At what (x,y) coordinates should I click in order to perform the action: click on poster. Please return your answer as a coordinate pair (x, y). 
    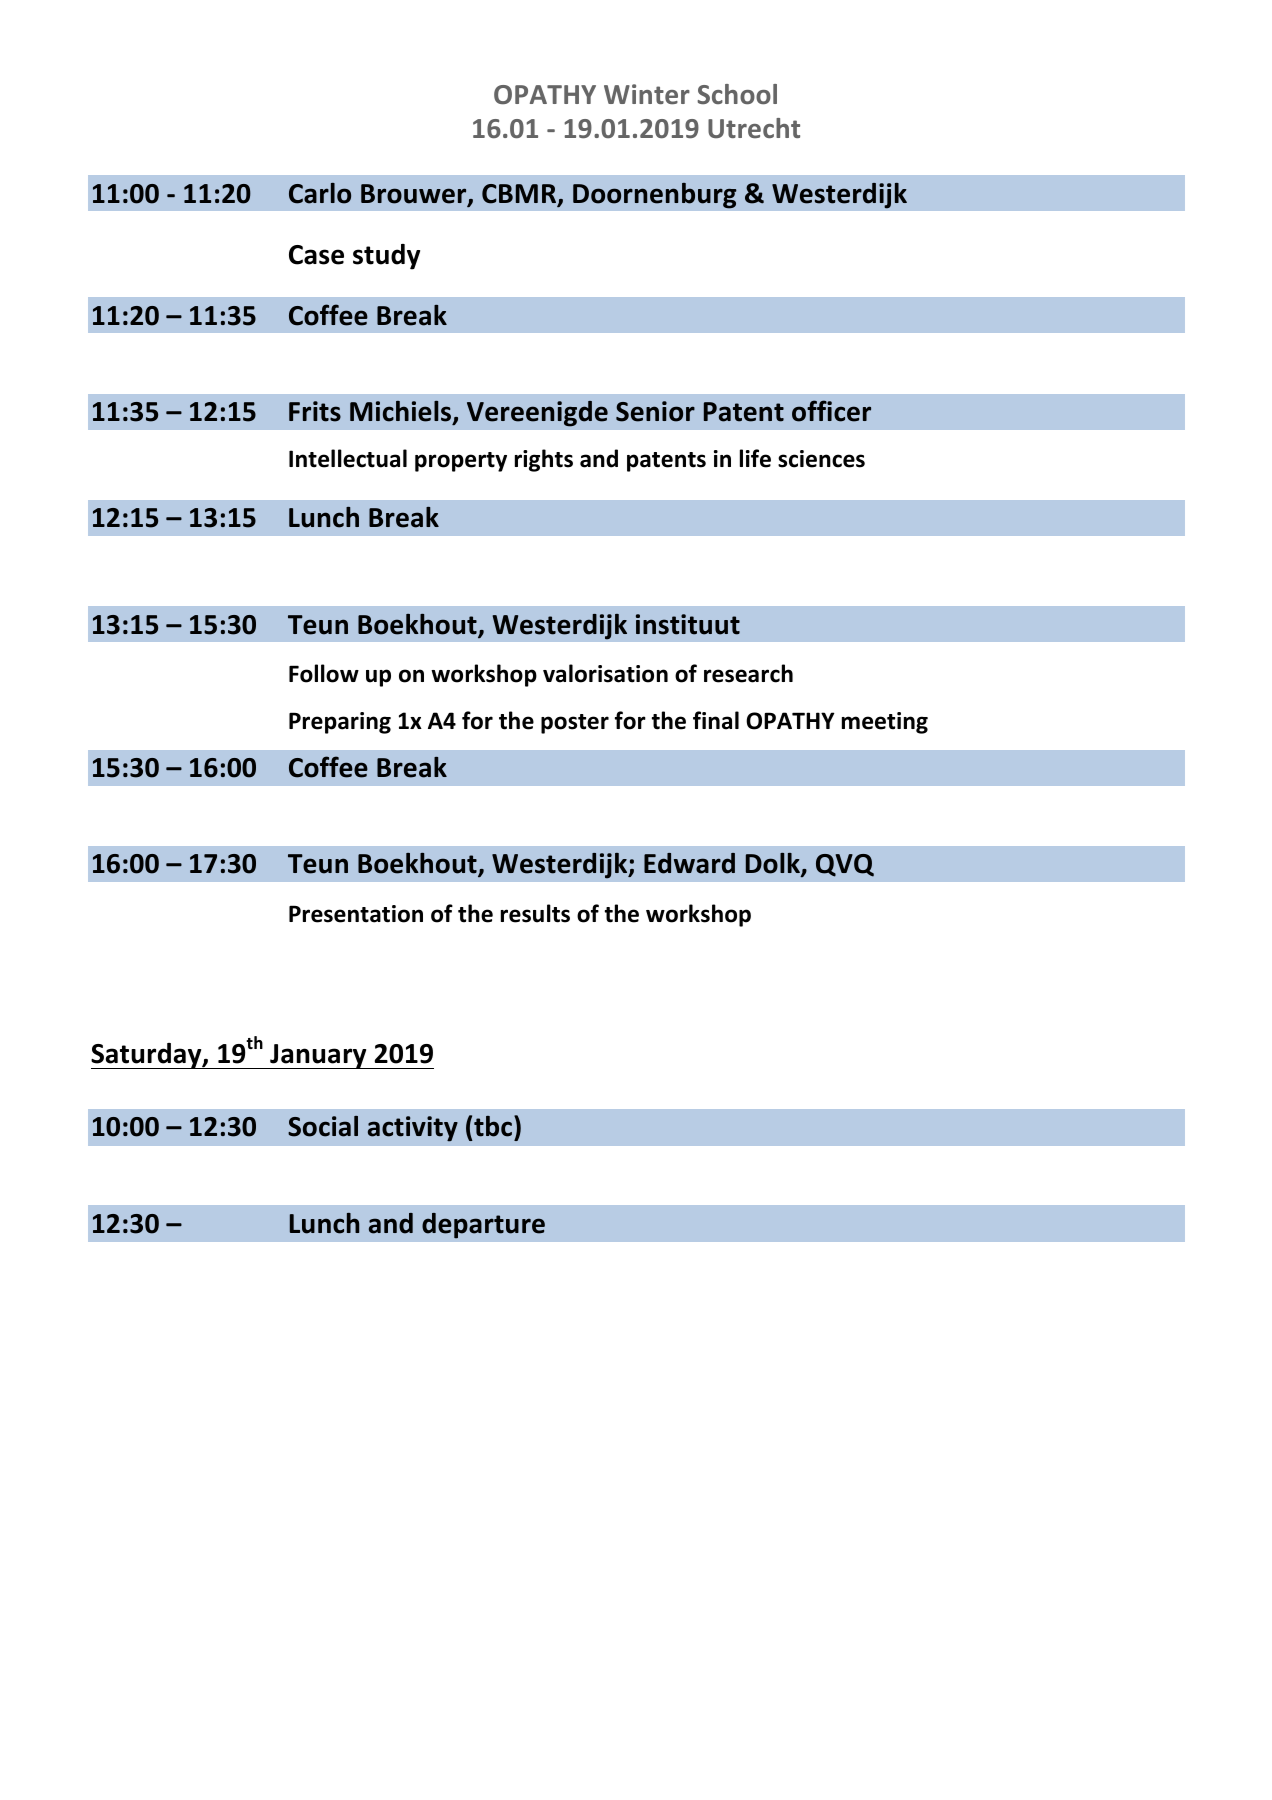
    Looking at the image, I should click on (575, 724).
